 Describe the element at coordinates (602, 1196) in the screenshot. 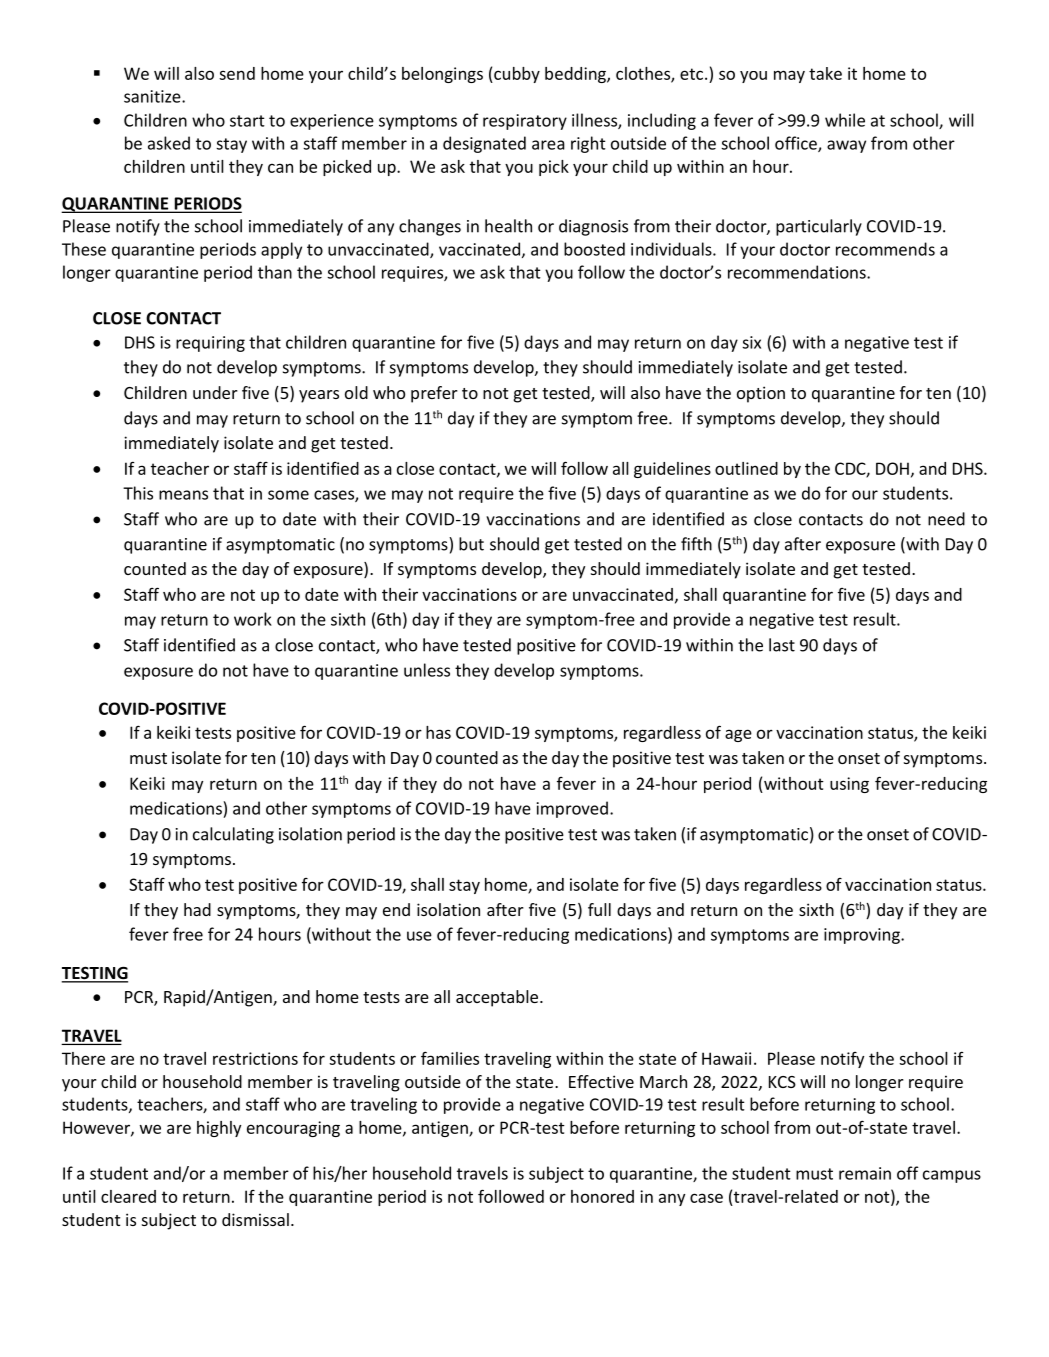

I see `honored` at that location.
